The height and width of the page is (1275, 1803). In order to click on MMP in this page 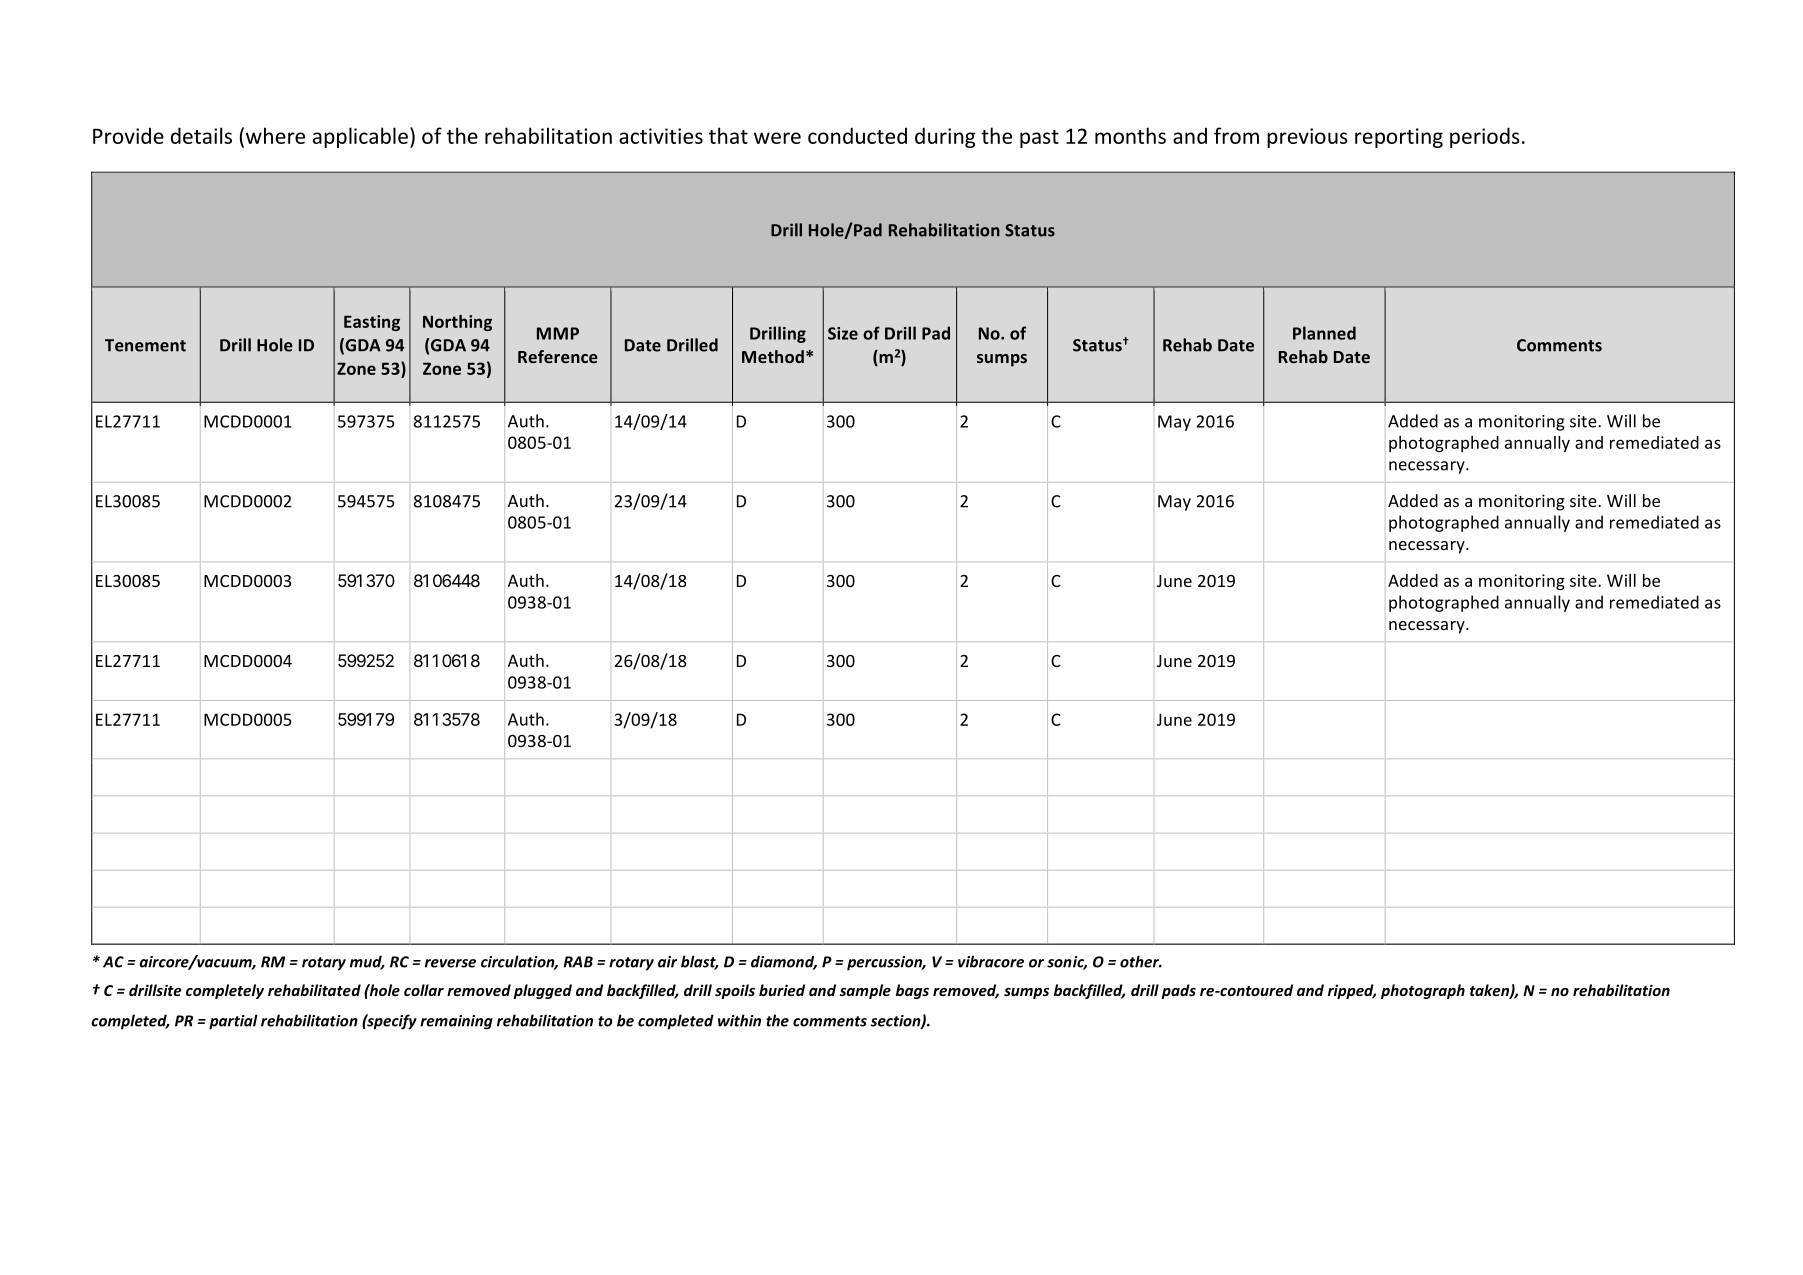, I will do `click(558, 333)`.
